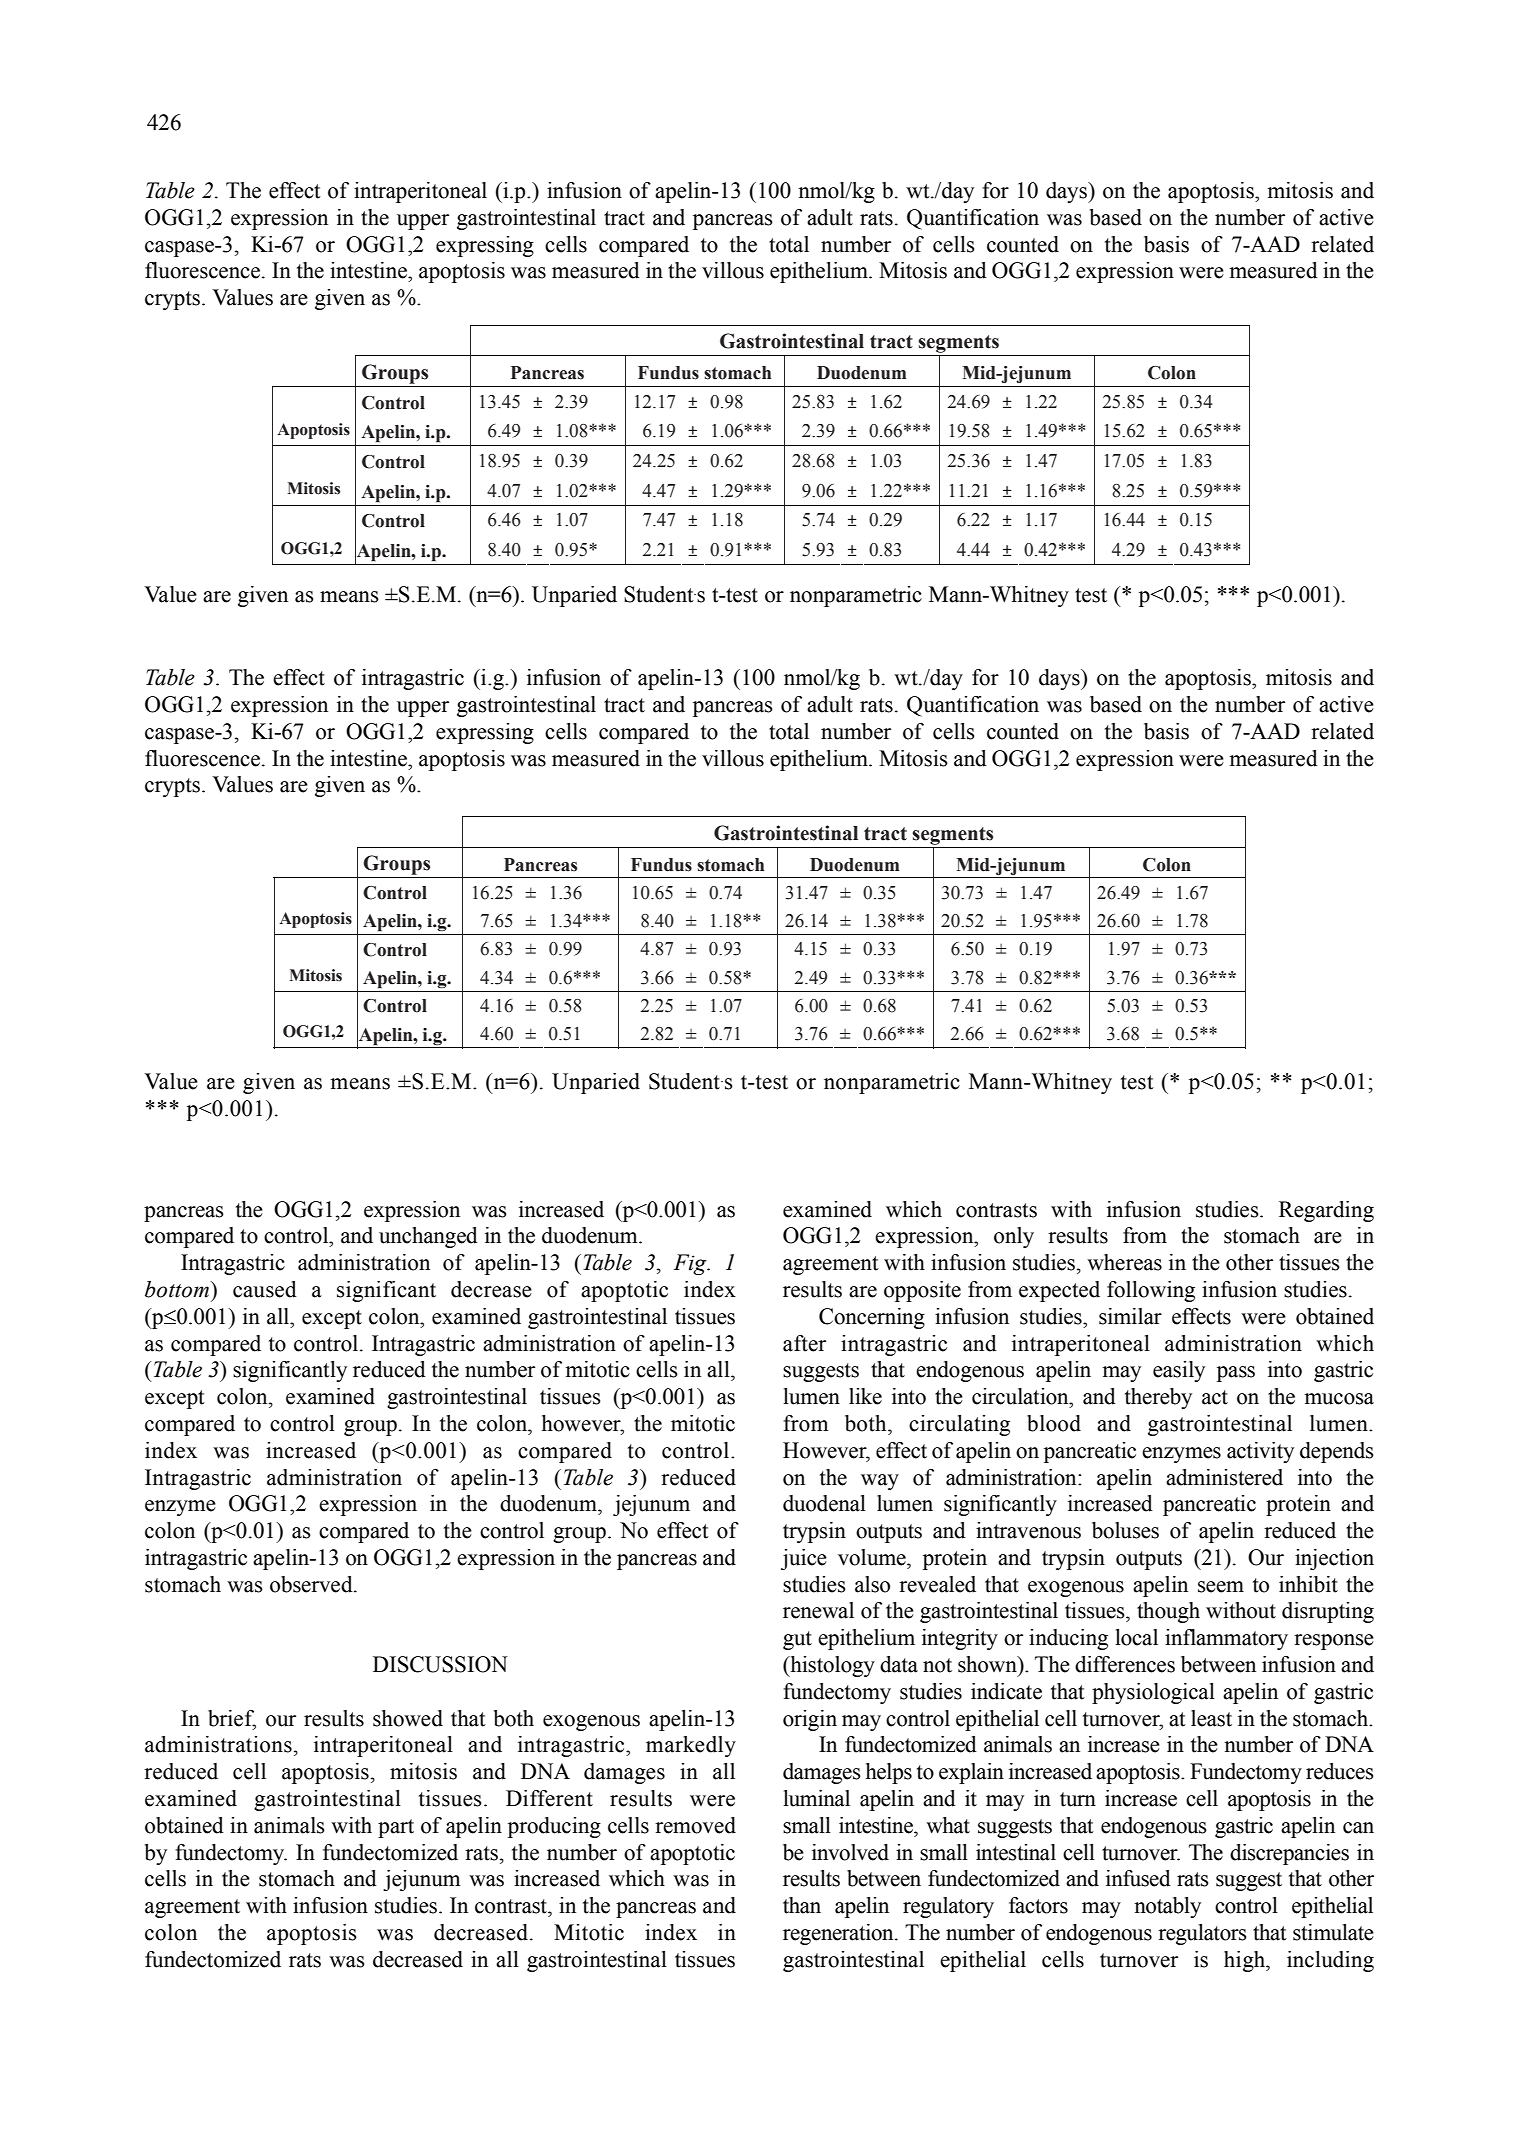 The width and height of the screenshot is (1518, 2148). I want to click on regeneration, so click(839, 1934).
